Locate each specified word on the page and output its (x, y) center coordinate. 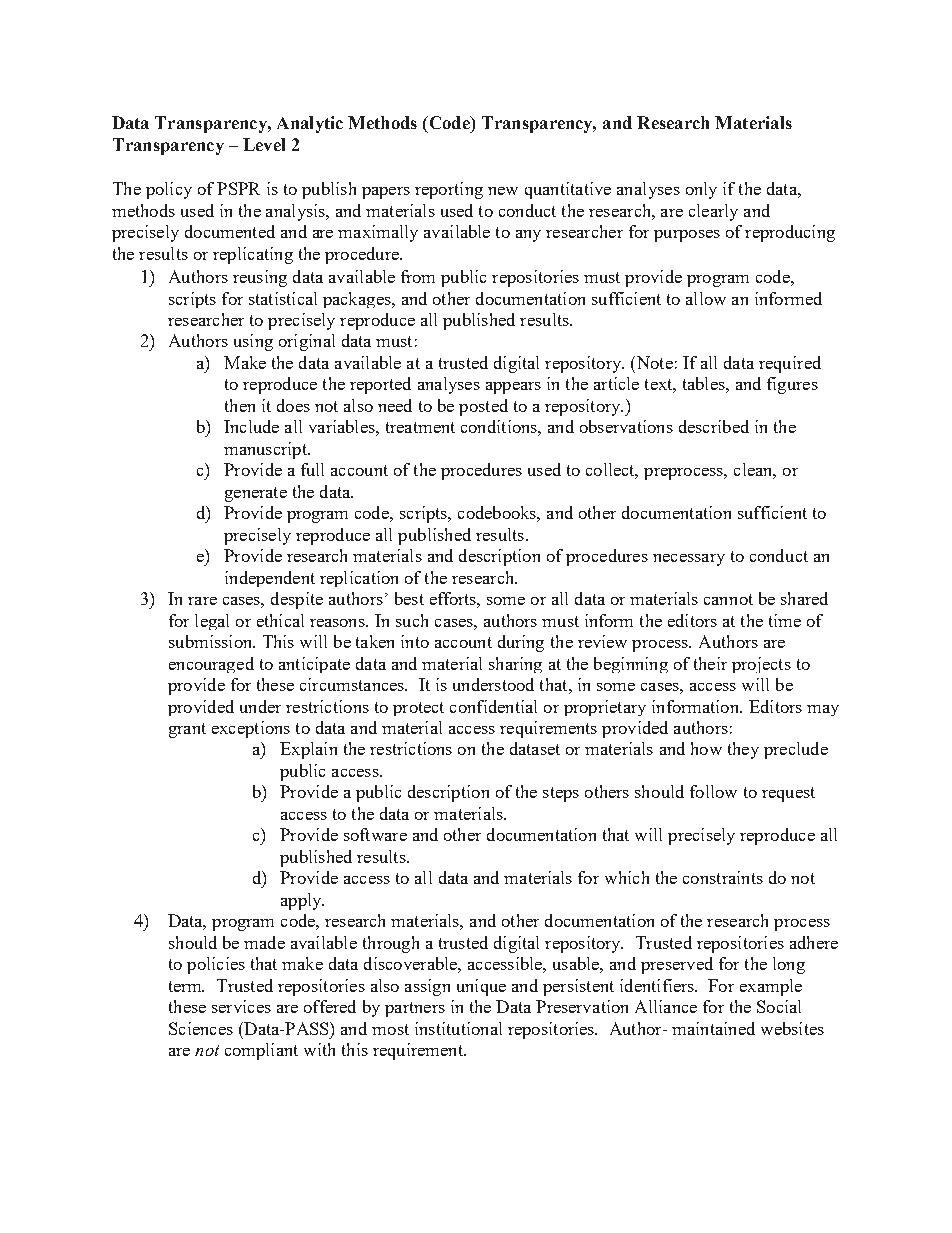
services (241, 1006)
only (701, 190)
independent (270, 579)
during (521, 643)
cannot (728, 599)
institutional (458, 1028)
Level (264, 144)
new (503, 191)
